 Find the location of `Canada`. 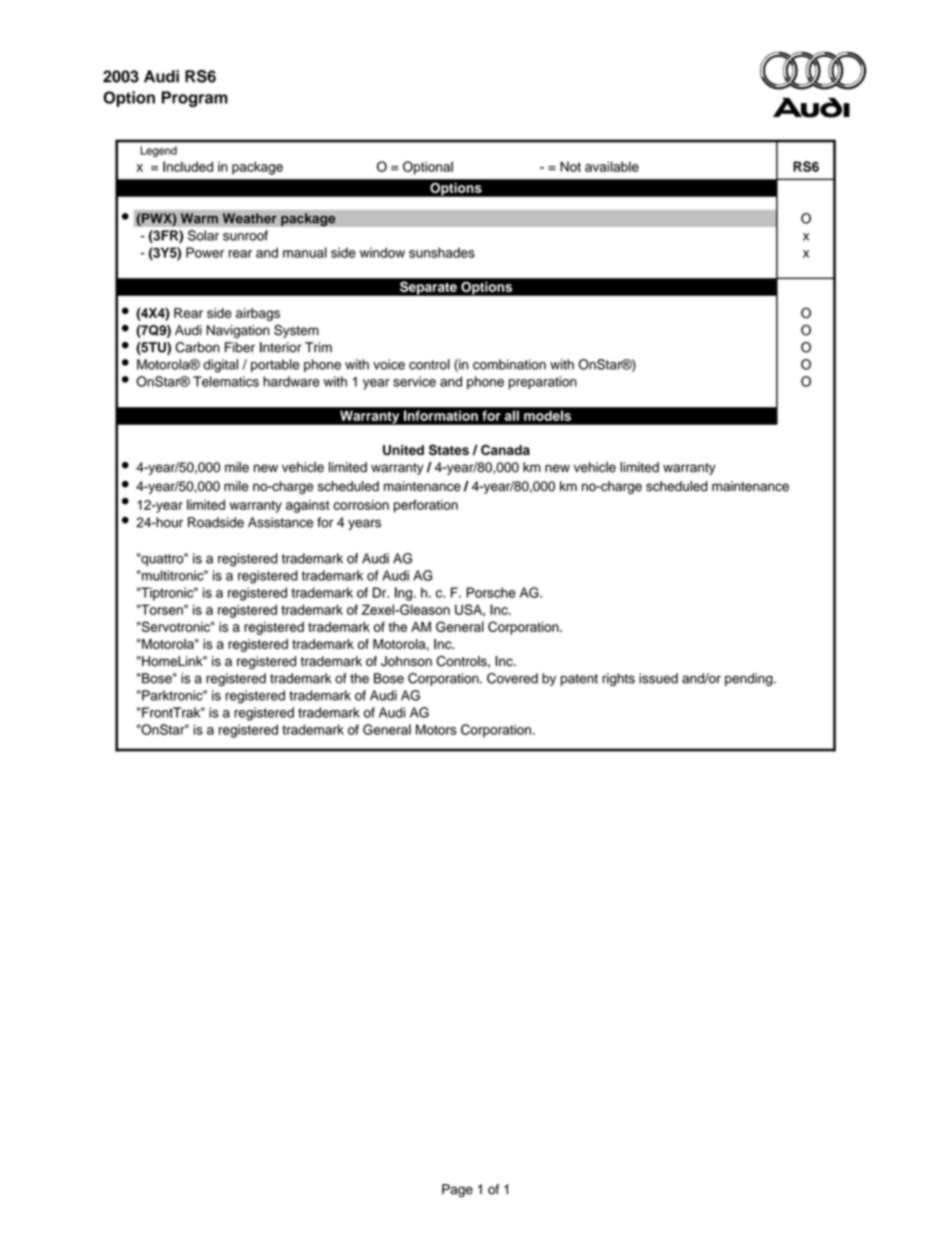

Canada is located at coordinates (505, 449).
